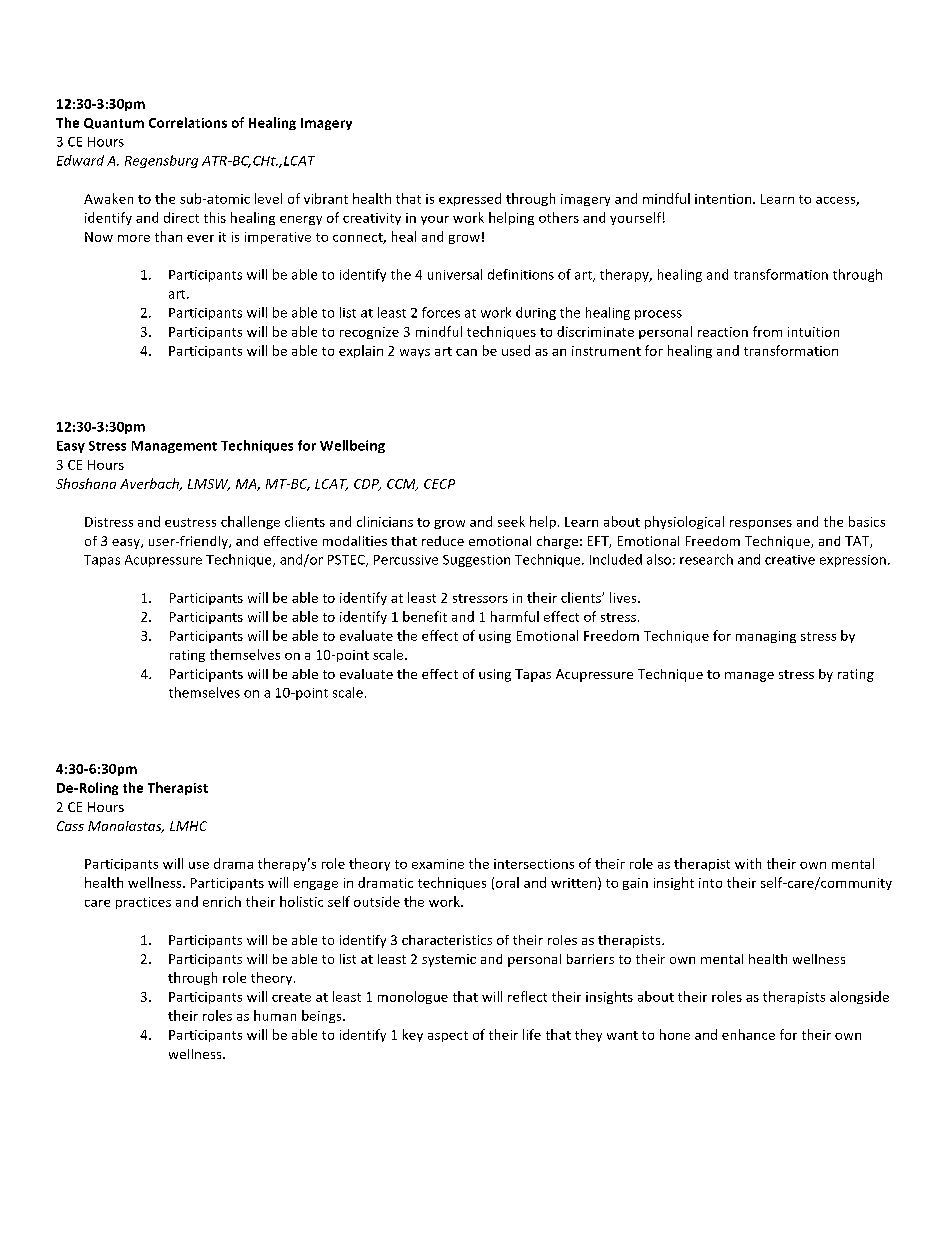  I want to click on intention, so click(724, 199).
